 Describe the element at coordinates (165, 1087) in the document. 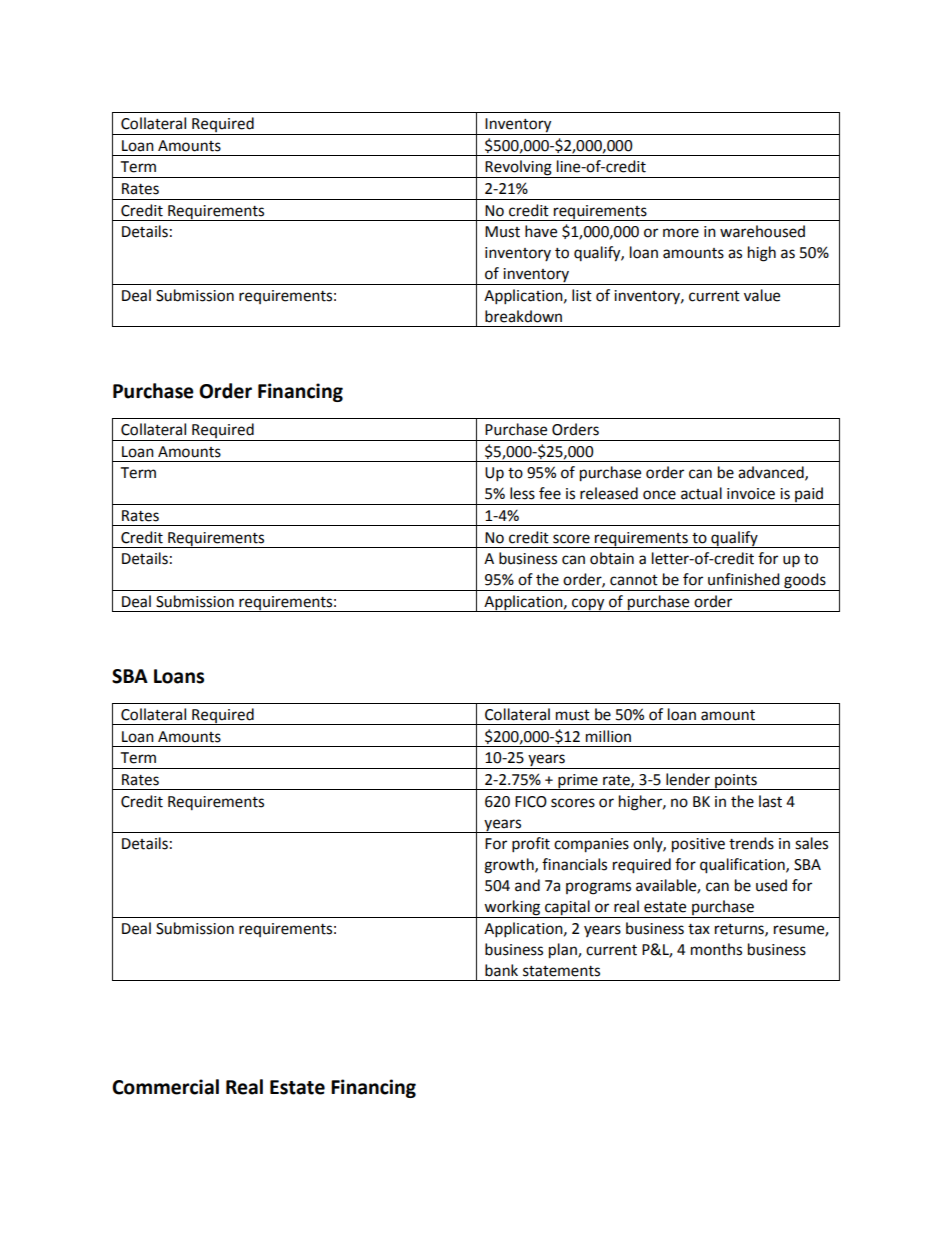

I see `Commercial` at that location.
